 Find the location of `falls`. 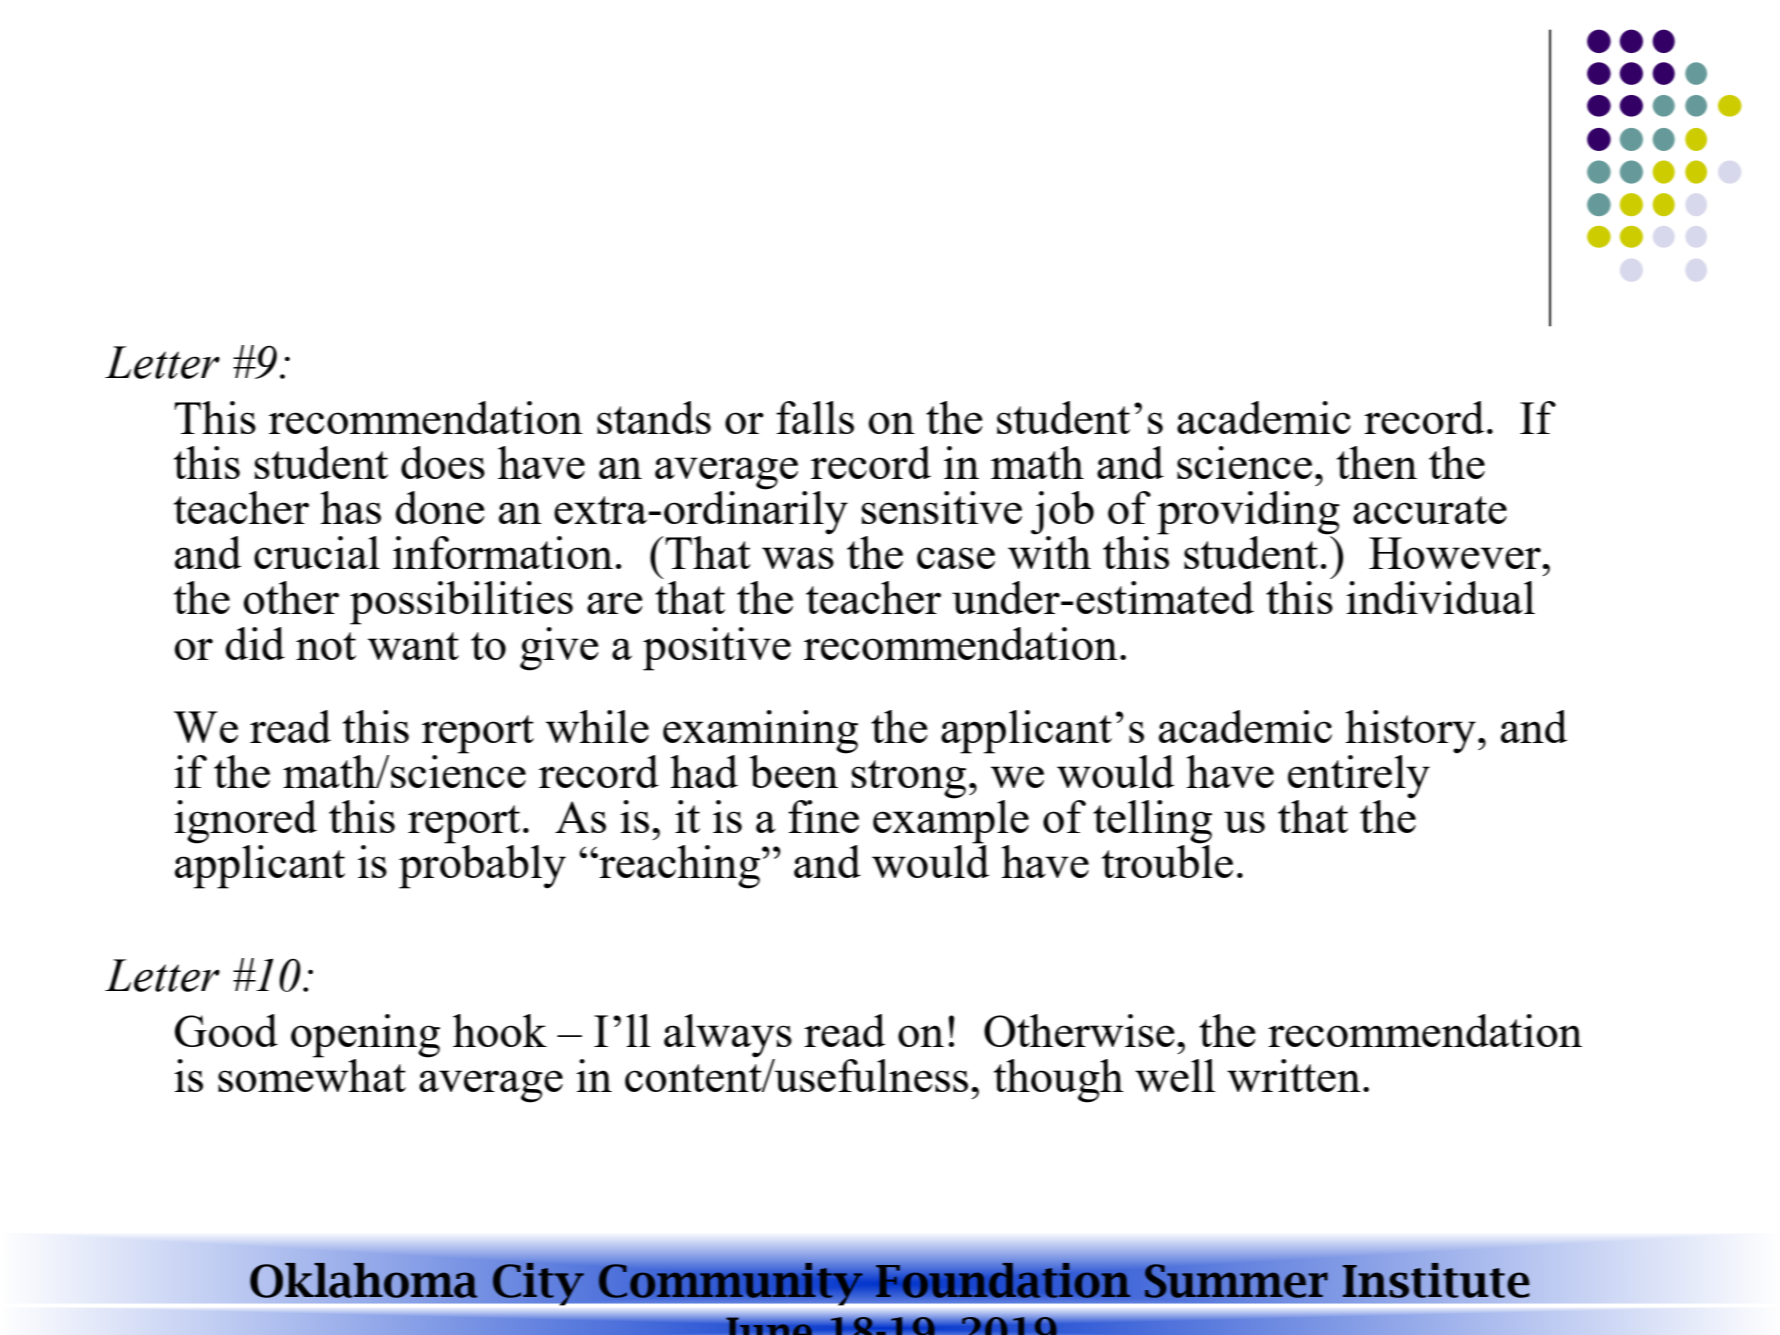

falls is located at coordinates (815, 417).
